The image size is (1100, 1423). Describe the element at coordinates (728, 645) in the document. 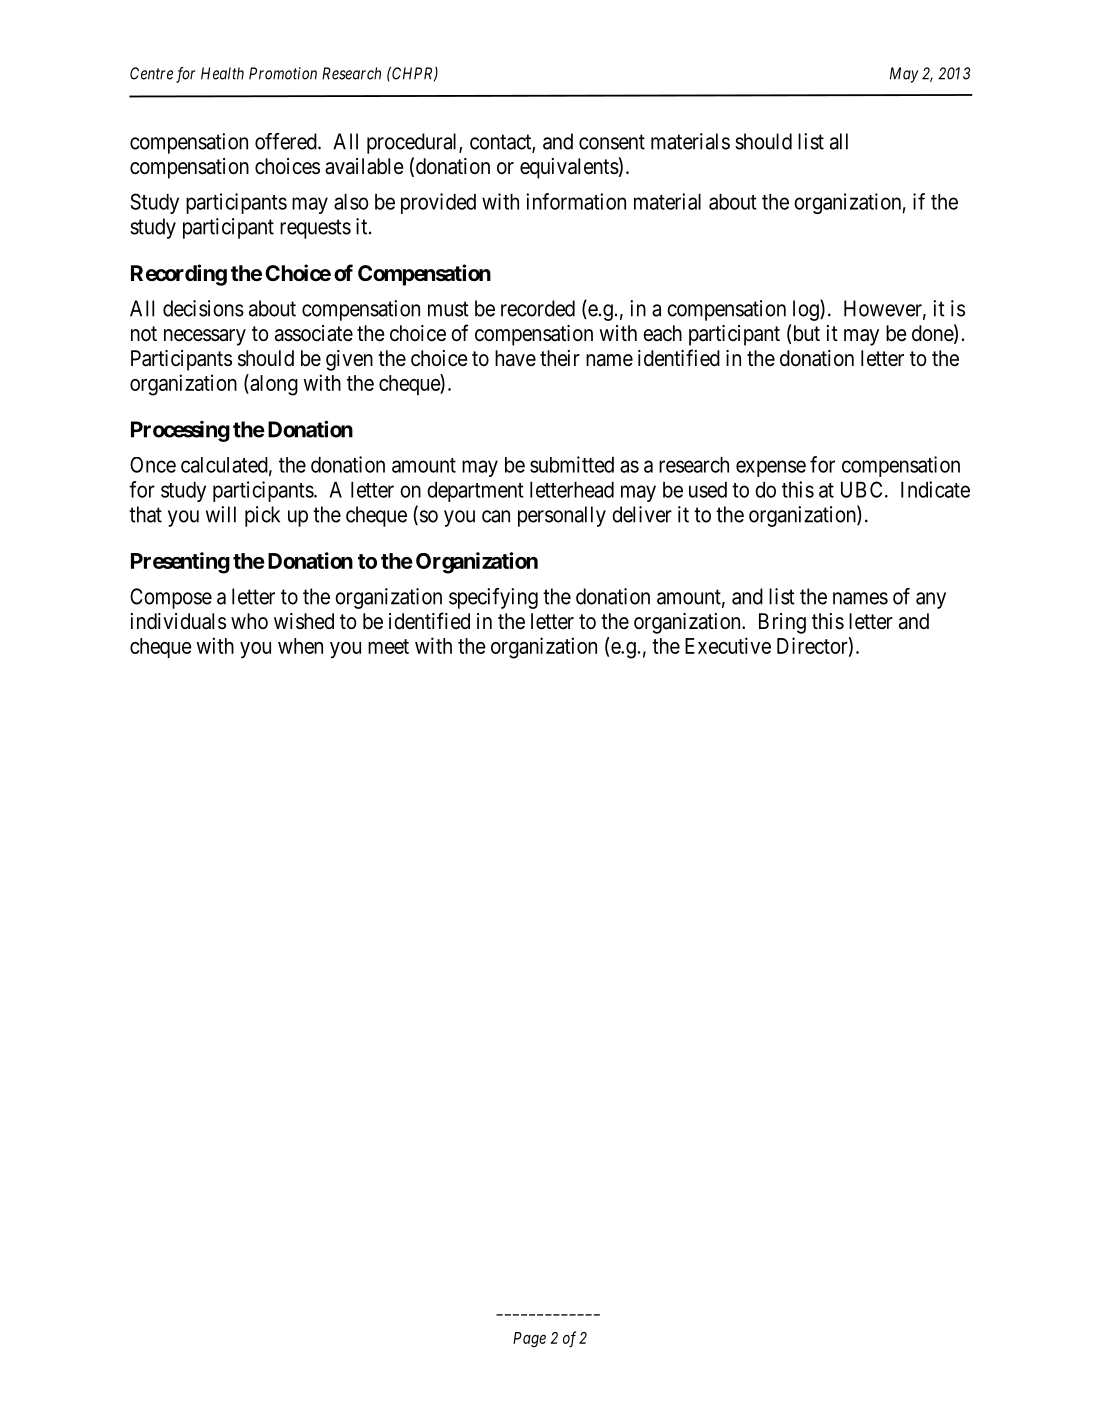

I see `Executive` at that location.
